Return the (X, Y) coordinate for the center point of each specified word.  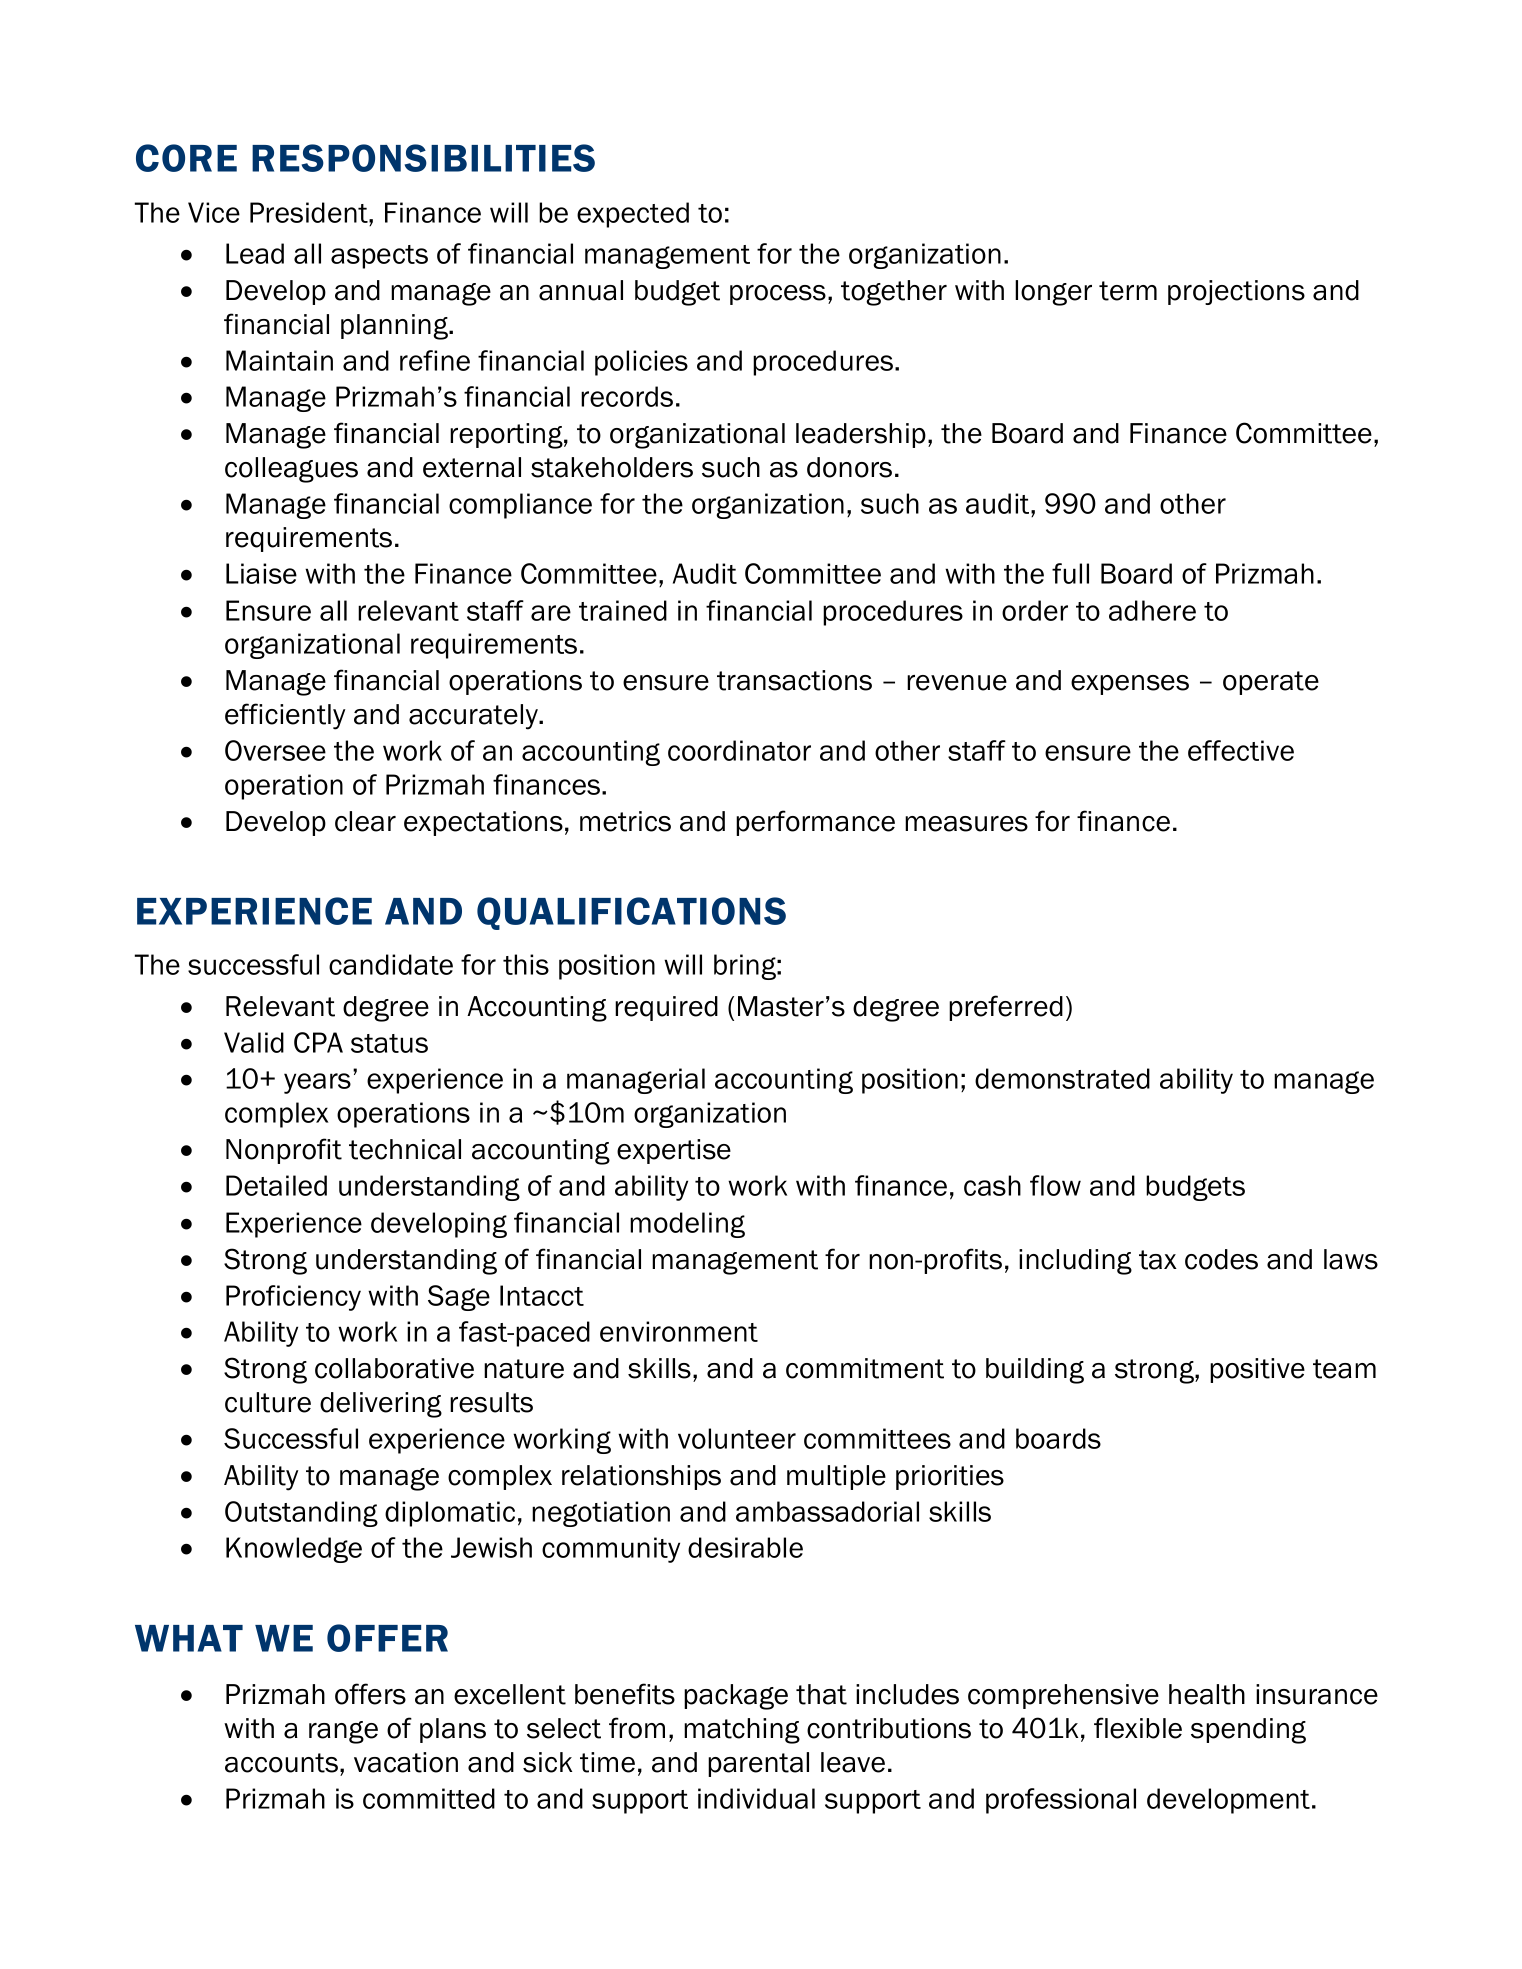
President (310, 212)
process (778, 295)
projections (1236, 292)
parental (758, 1764)
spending (1248, 1731)
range (343, 1732)
